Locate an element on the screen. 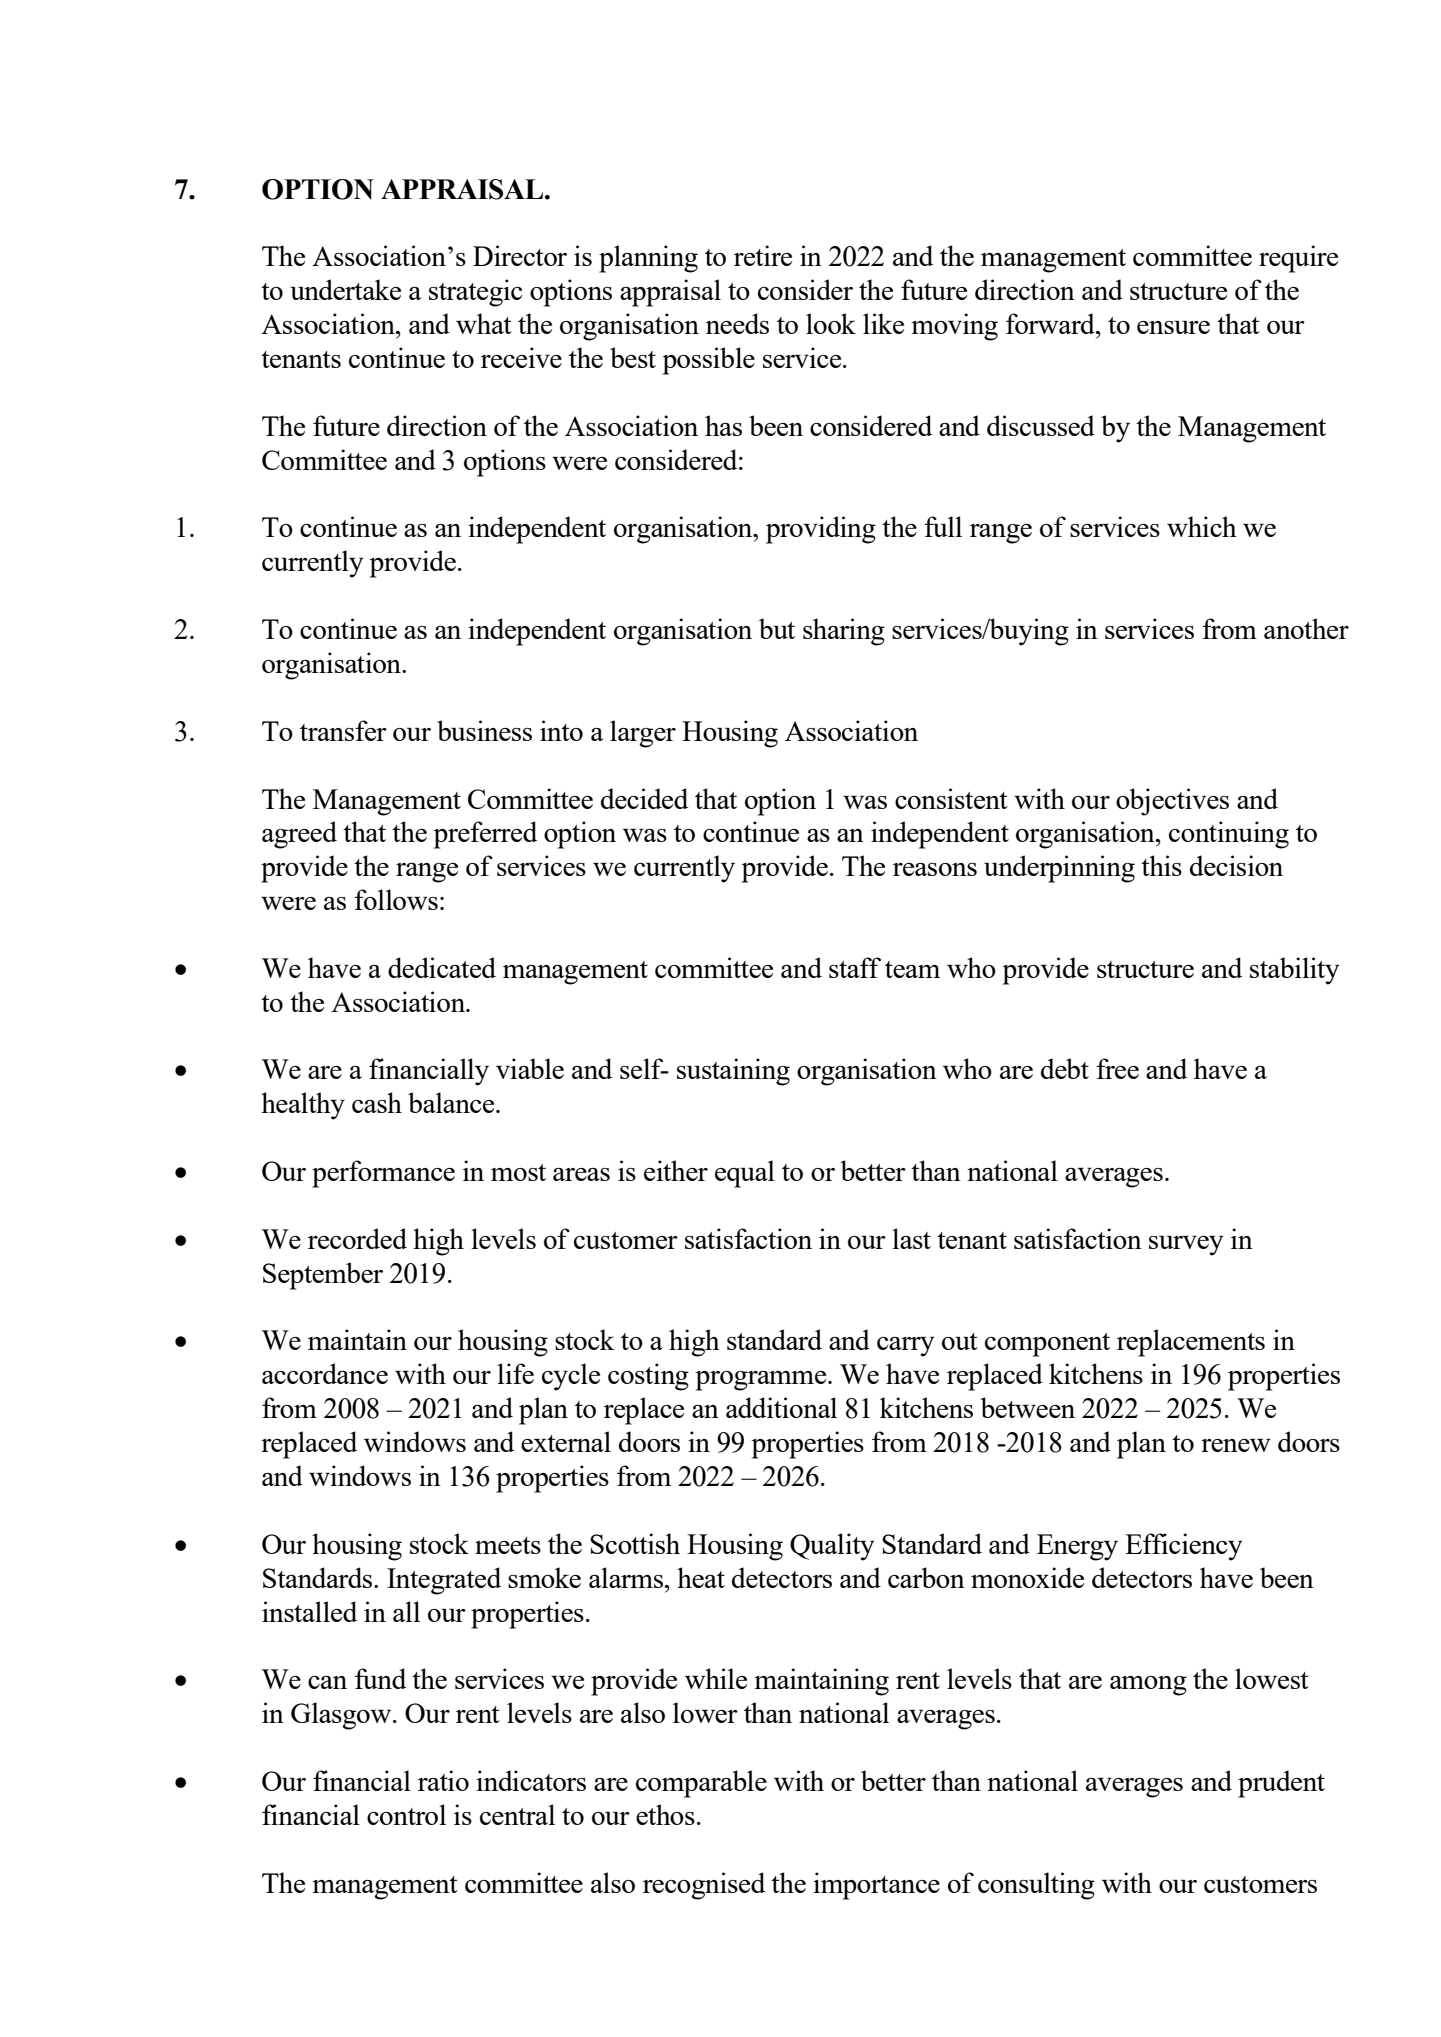 The image size is (1441, 2037). staff is located at coordinates (855, 967).
